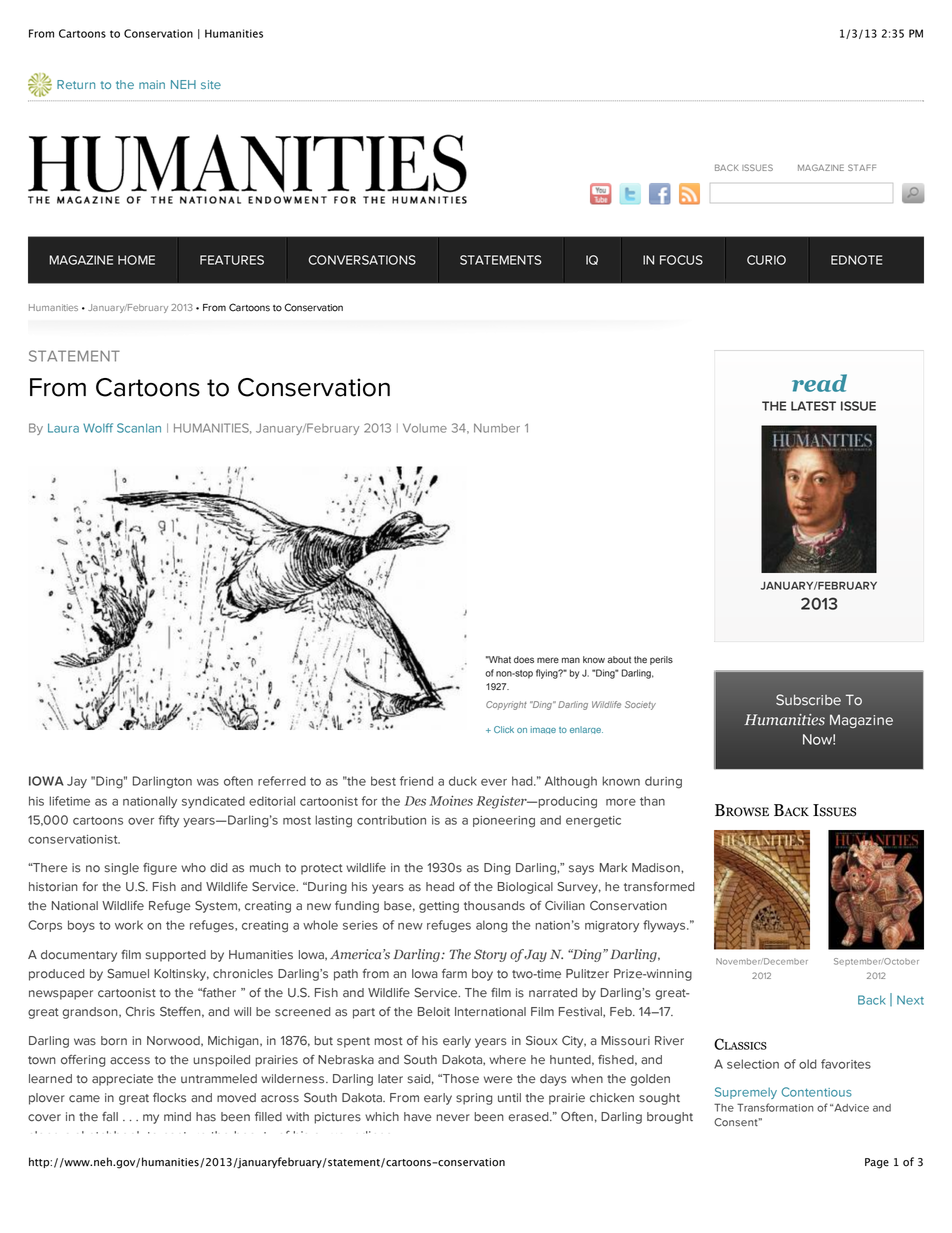 The height and width of the screenshot is (1233, 952). I want to click on Next, so click(910, 1000).
